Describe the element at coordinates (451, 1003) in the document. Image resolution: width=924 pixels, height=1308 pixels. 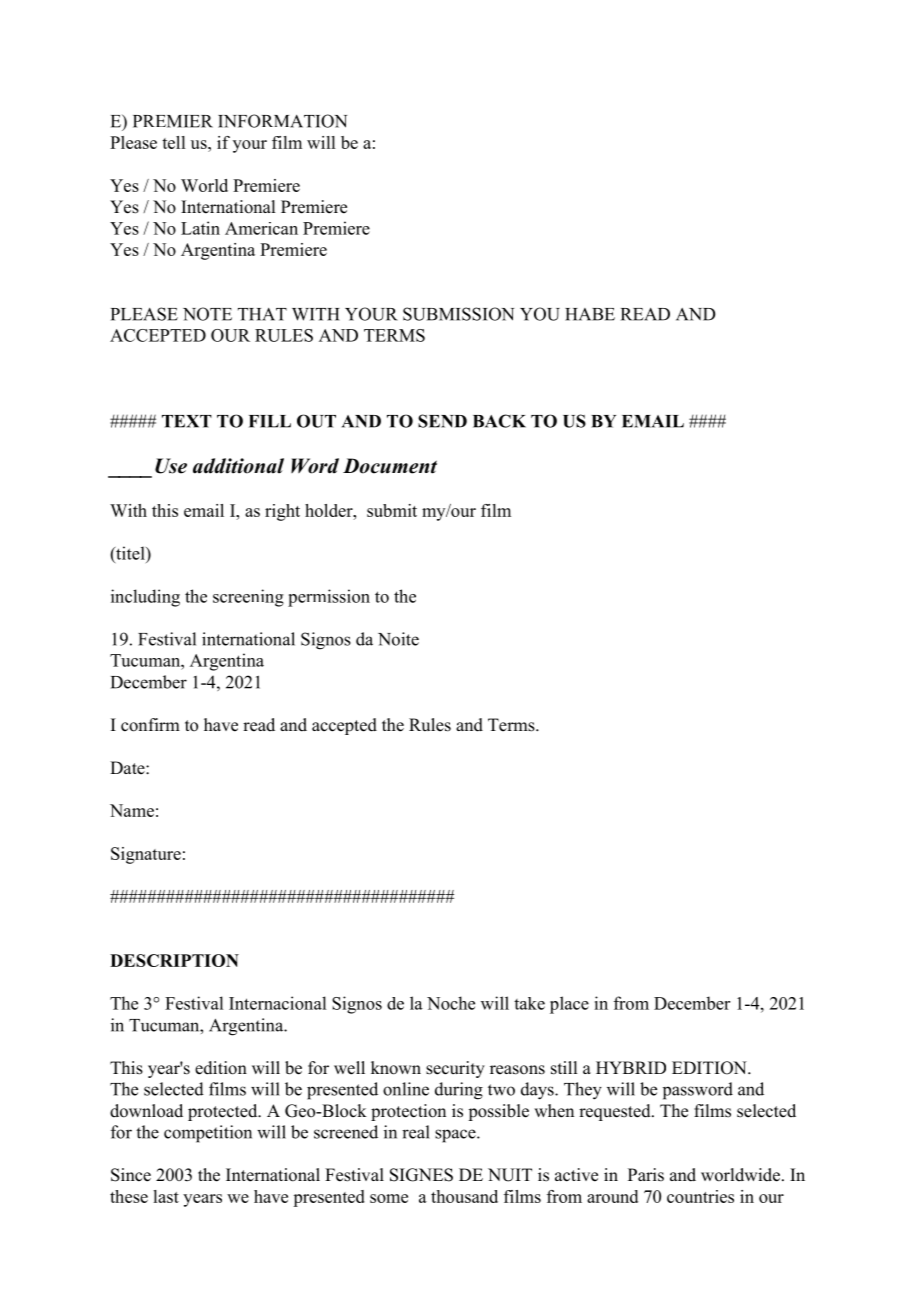
I see `Noche` at that location.
